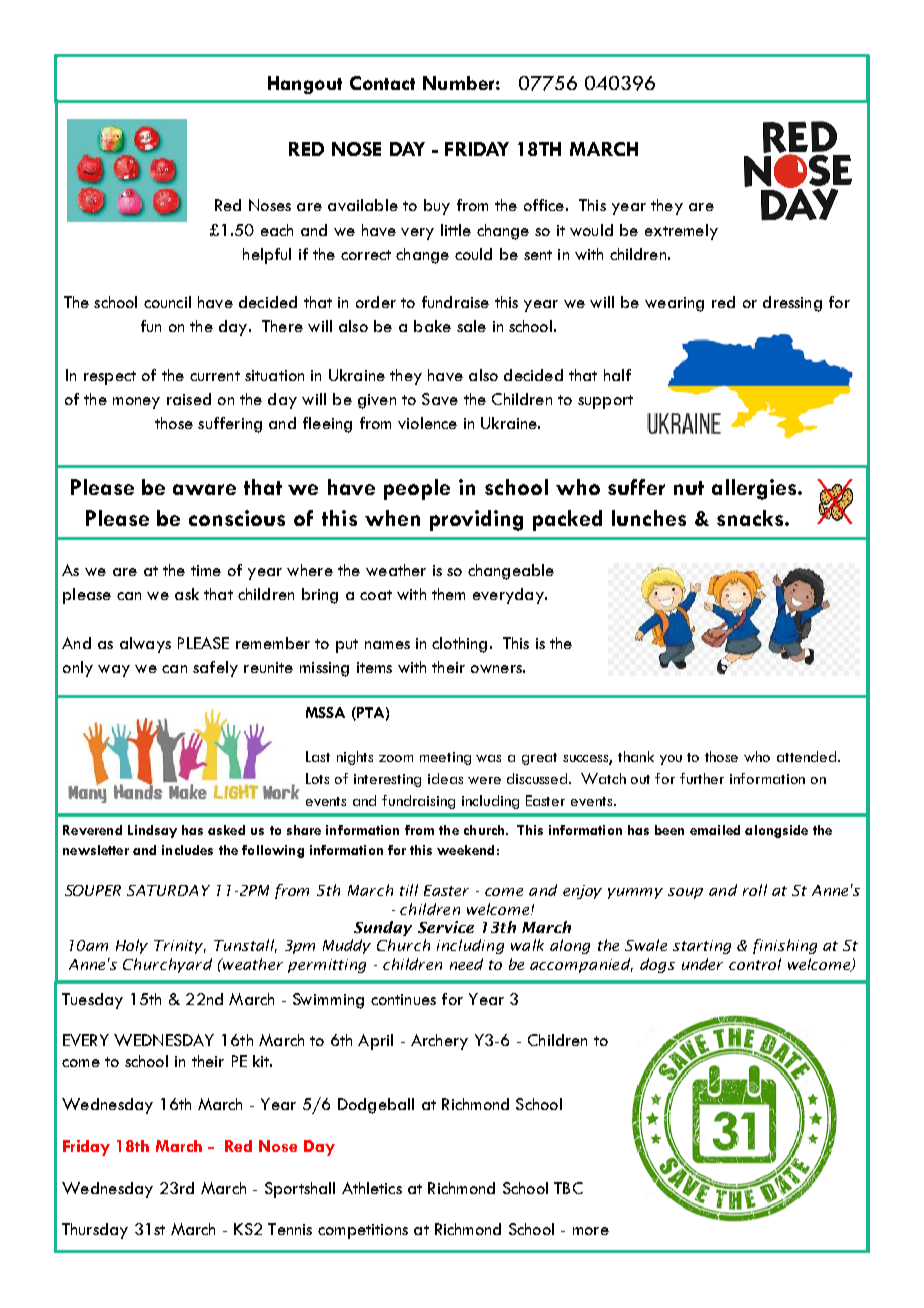 The width and height of the screenshot is (924, 1308). What do you see at coordinates (305, 85) in the screenshot?
I see `Hangout` at bounding box center [305, 85].
